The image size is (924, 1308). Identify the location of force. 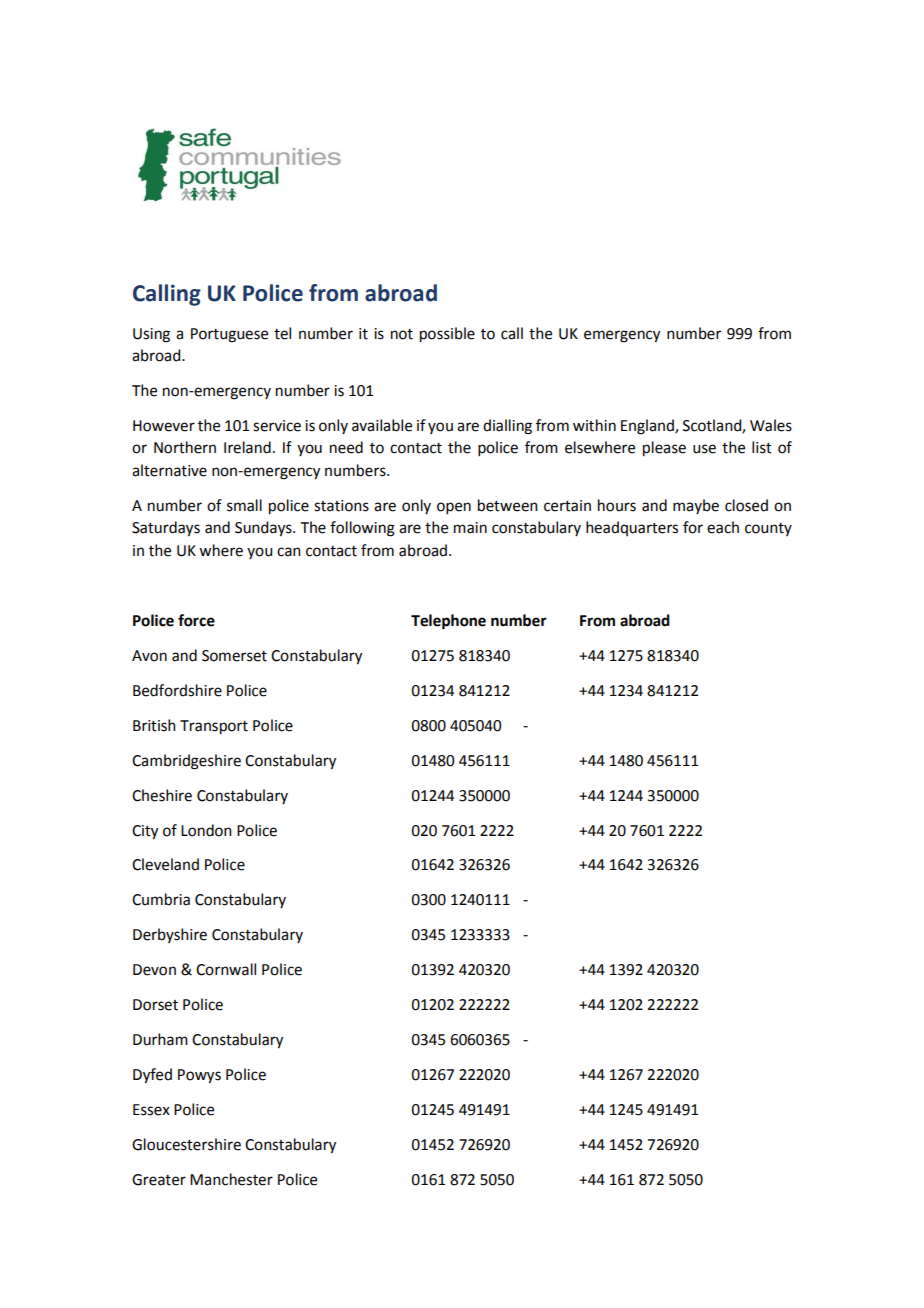
(196, 620).
